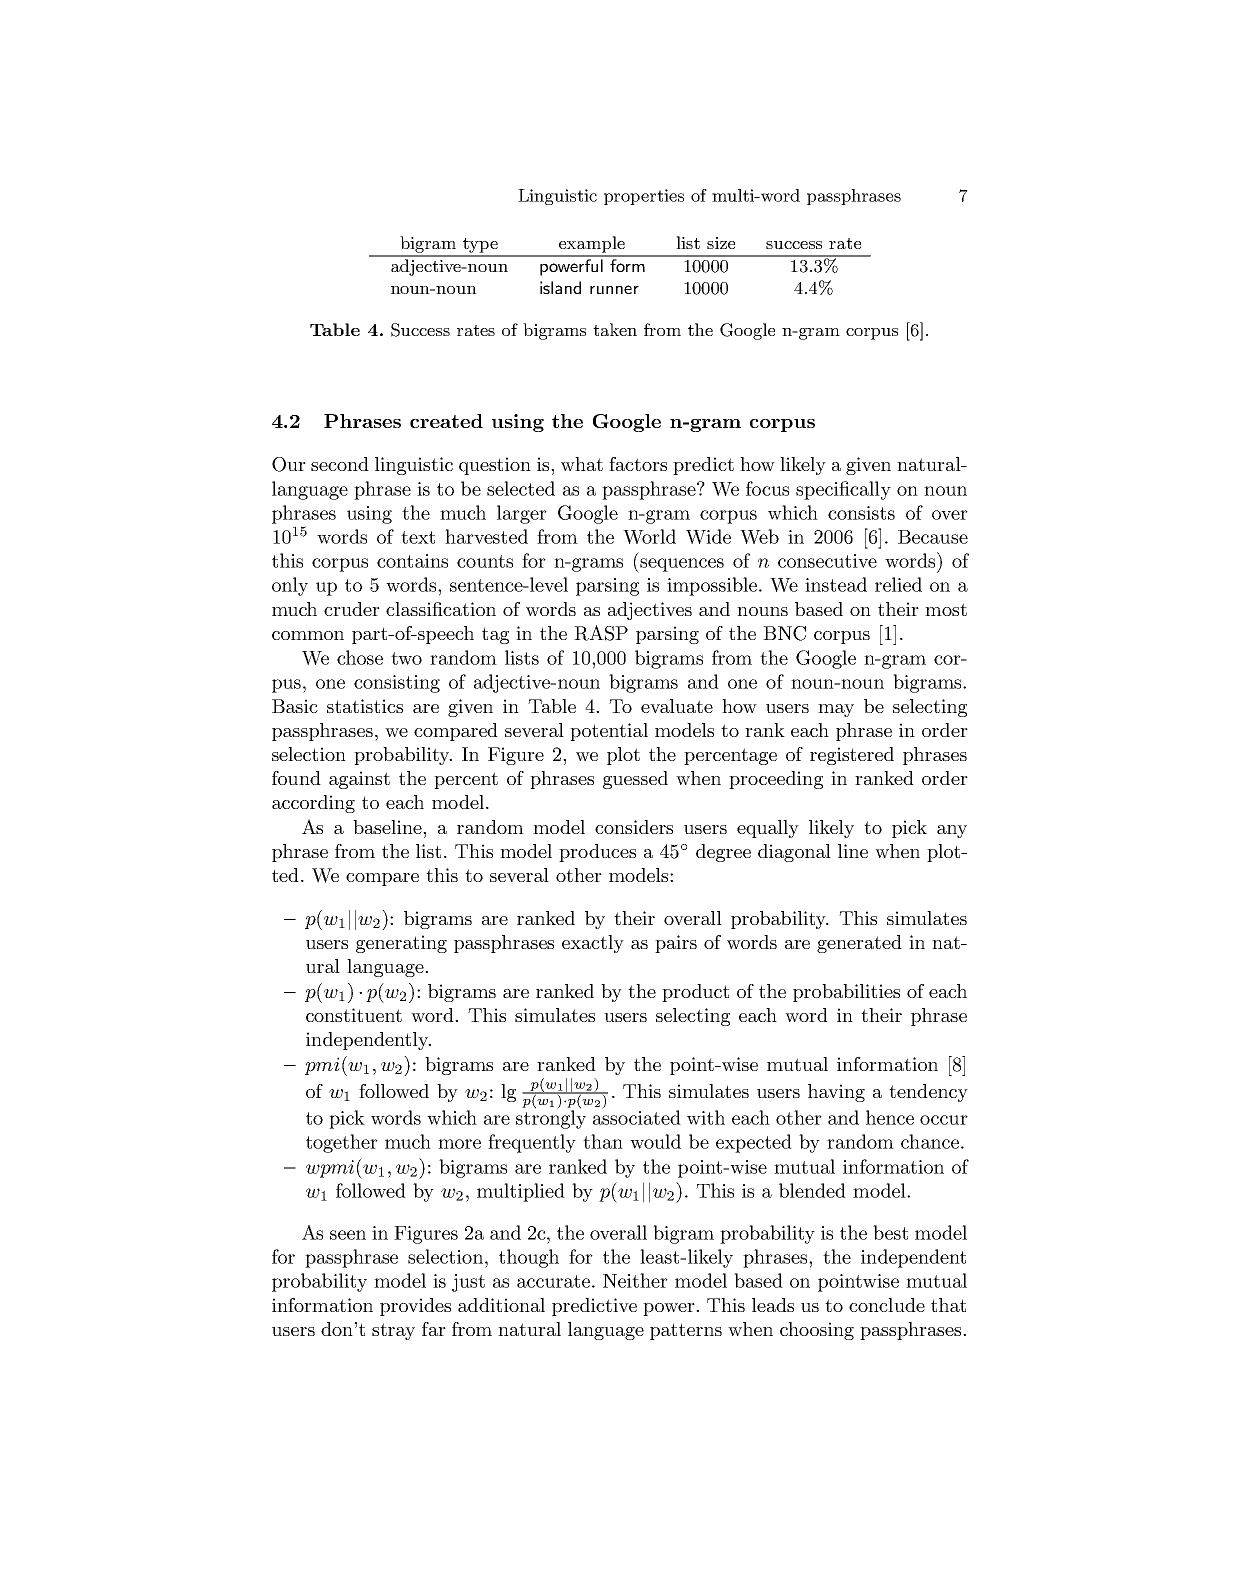  What do you see at coordinates (644, 197) in the screenshot?
I see `properties` at bounding box center [644, 197].
